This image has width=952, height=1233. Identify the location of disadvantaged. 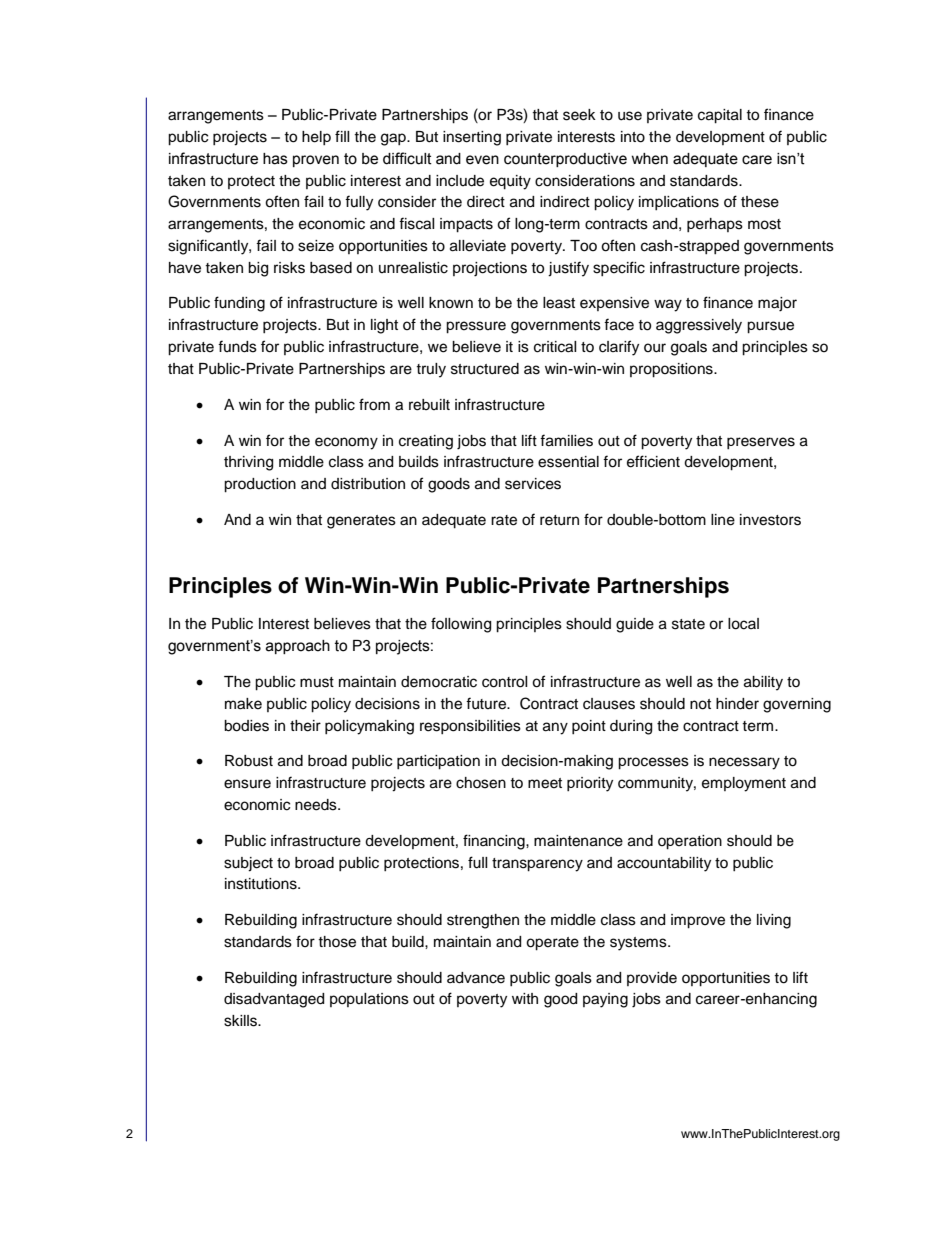
(274, 1000).
